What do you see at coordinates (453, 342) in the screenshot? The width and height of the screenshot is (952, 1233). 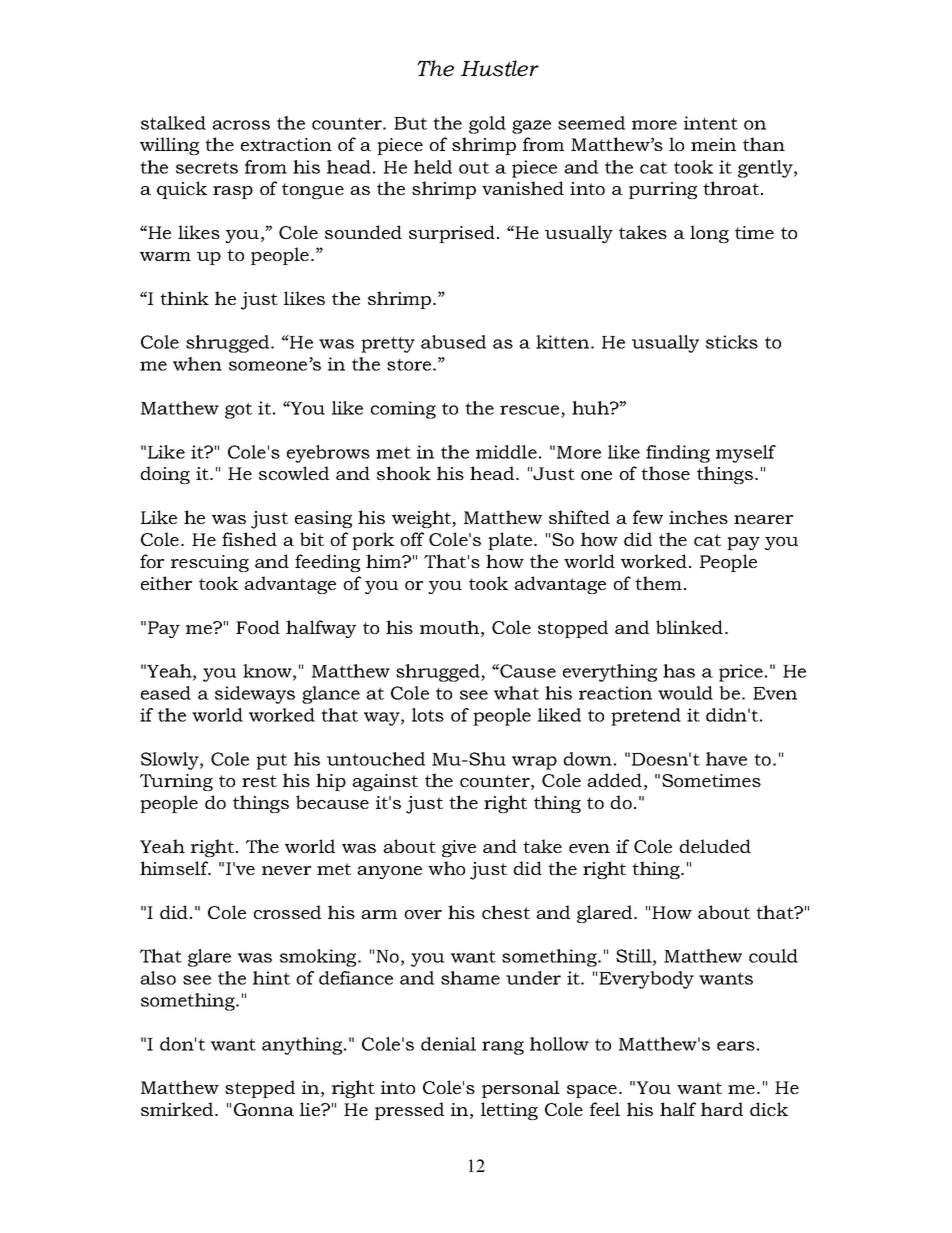 I see `abused` at bounding box center [453, 342].
